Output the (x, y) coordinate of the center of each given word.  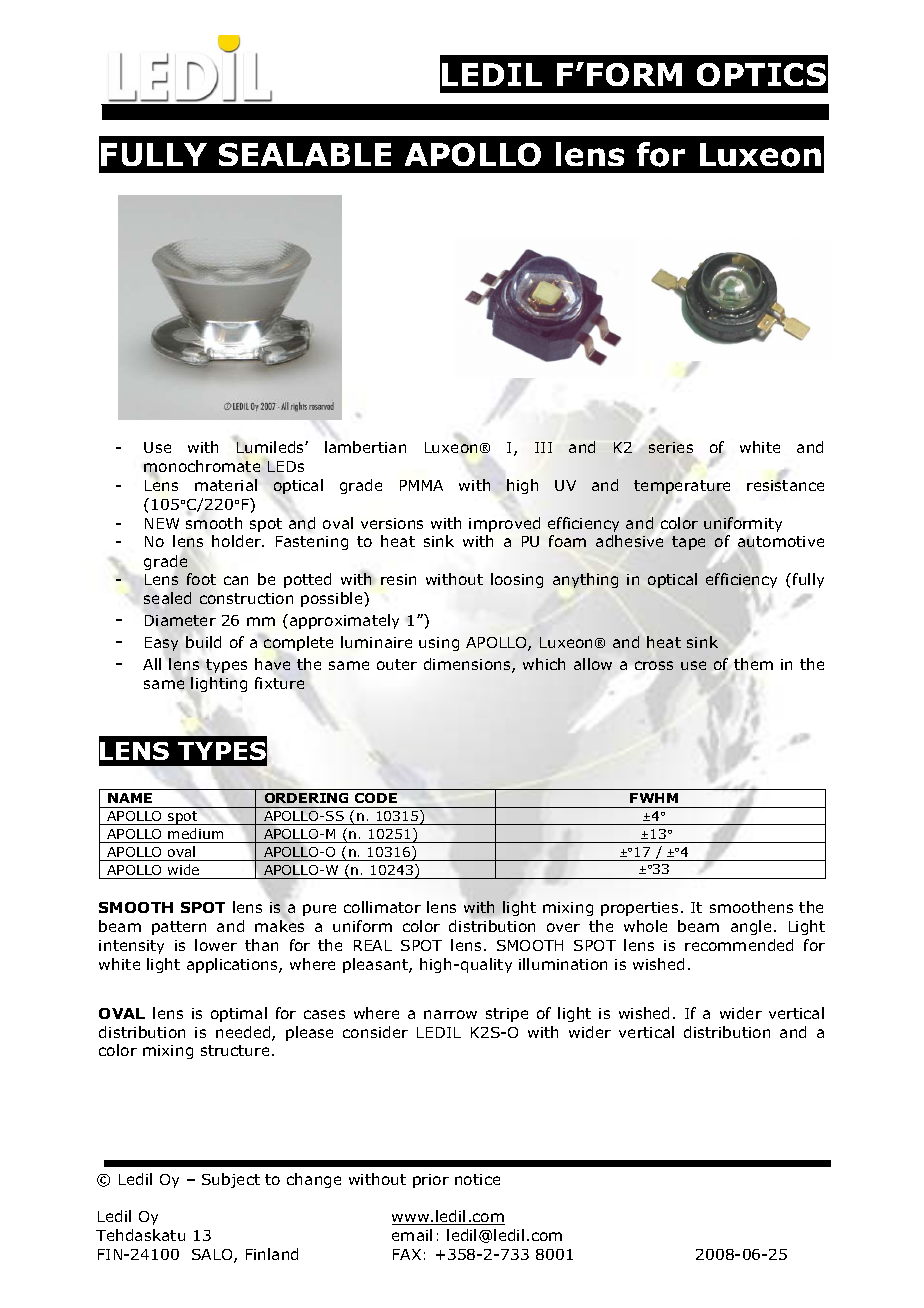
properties (639, 909)
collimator (382, 907)
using (439, 644)
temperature (682, 487)
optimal (239, 1014)
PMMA (421, 485)
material (226, 485)
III (543, 447)
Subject (231, 1180)
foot (201, 579)
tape (688, 543)
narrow (450, 1014)
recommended (739, 945)
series (671, 447)
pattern (179, 928)
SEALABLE (305, 154)
